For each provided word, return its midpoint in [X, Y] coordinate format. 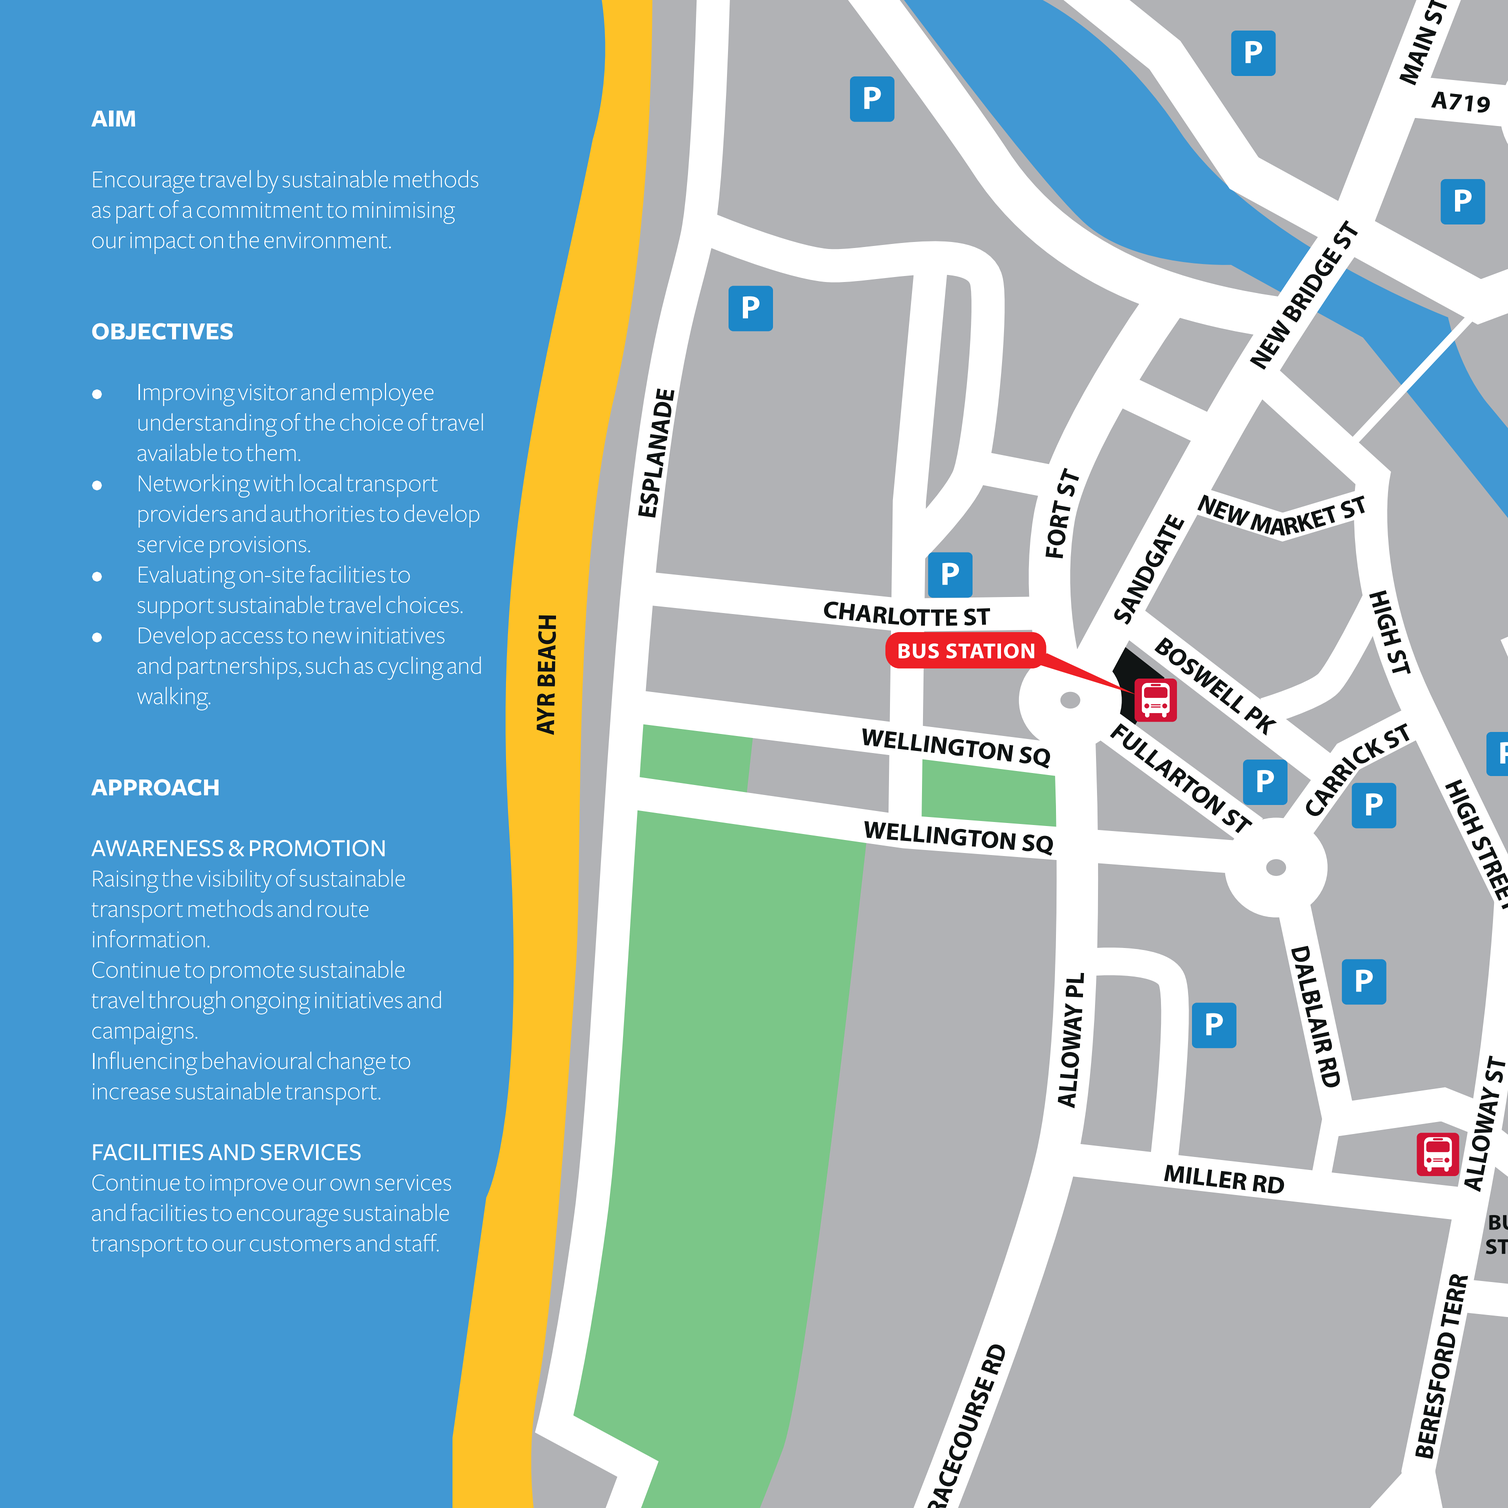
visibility [234, 881]
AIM [113, 118]
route [343, 910]
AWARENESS [157, 848]
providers [183, 516]
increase [131, 1091]
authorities [322, 513]
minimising [404, 213]
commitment [259, 210]
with [273, 483]
